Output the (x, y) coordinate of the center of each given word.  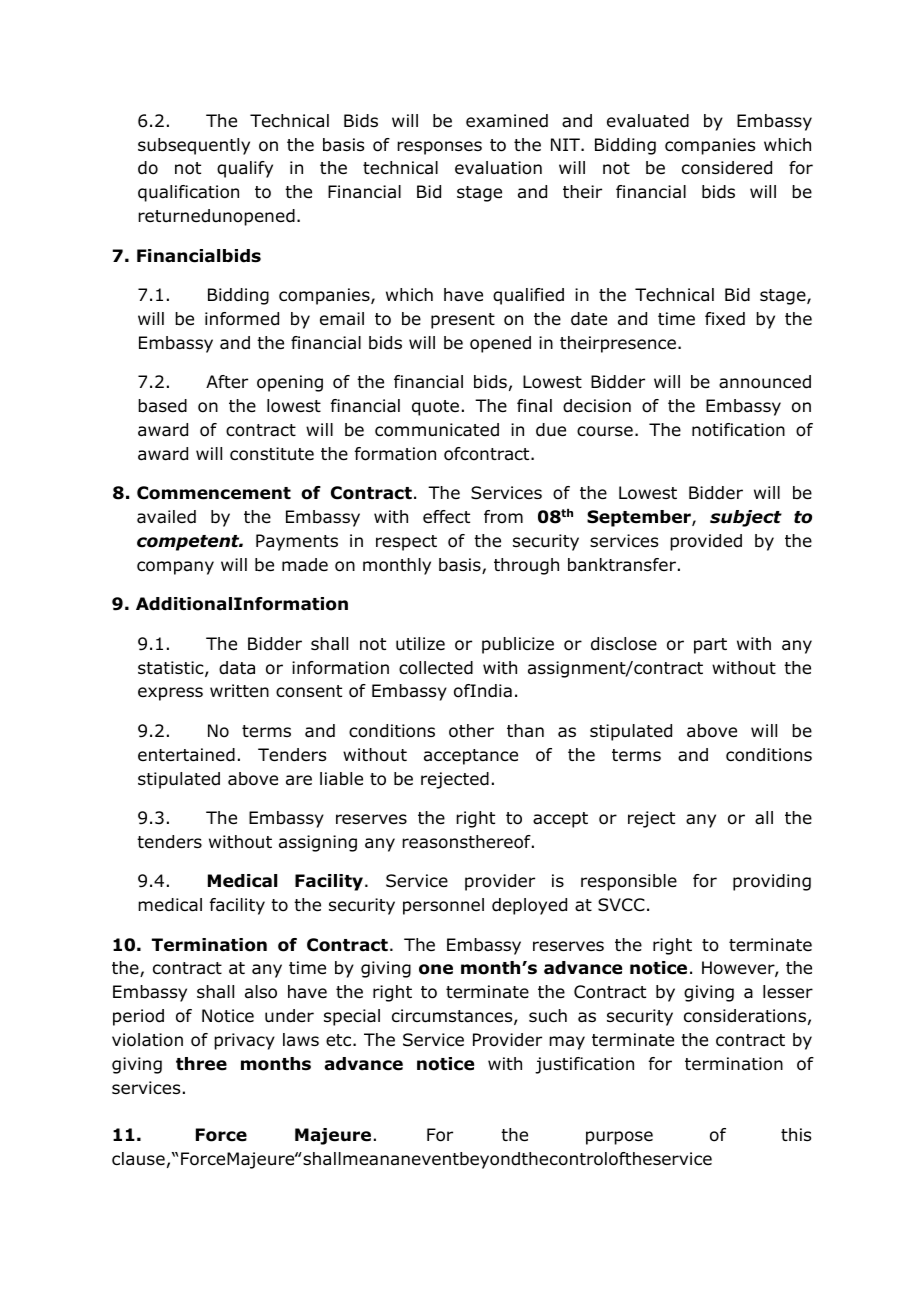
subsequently (194, 146)
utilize (420, 644)
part (710, 646)
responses (439, 148)
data (237, 668)
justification (584, 1065)
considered (727, 168)
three (201, 1064)
